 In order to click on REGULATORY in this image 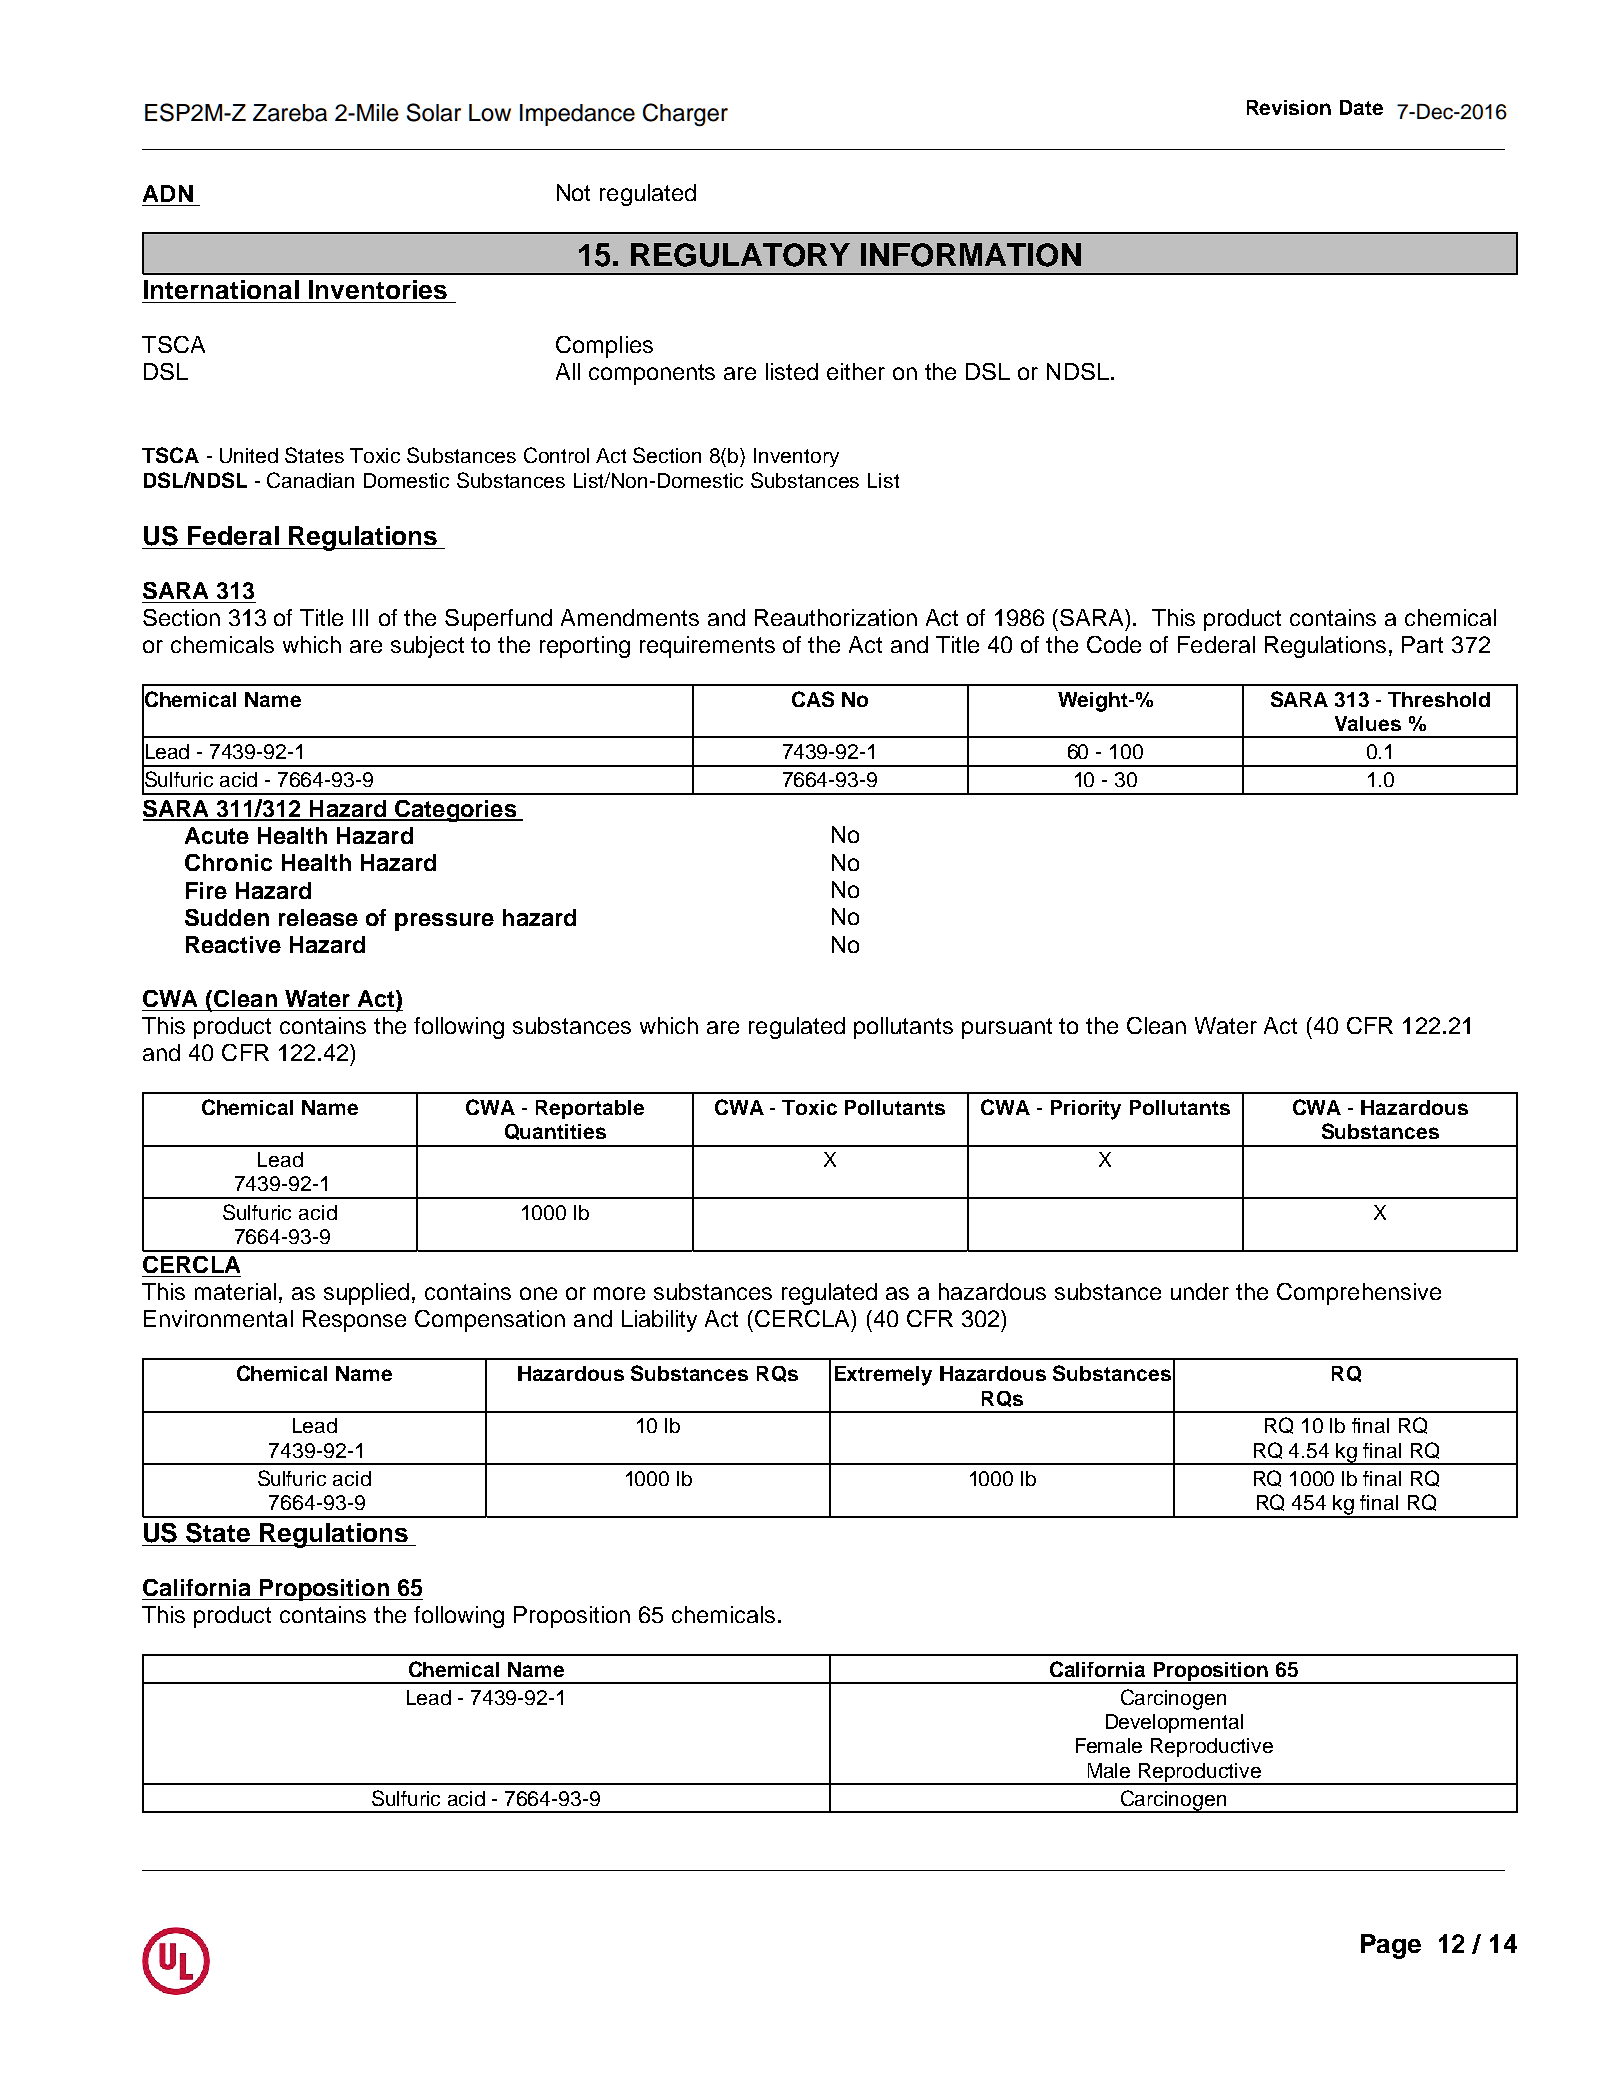, I will do `click(740, 255)`.
